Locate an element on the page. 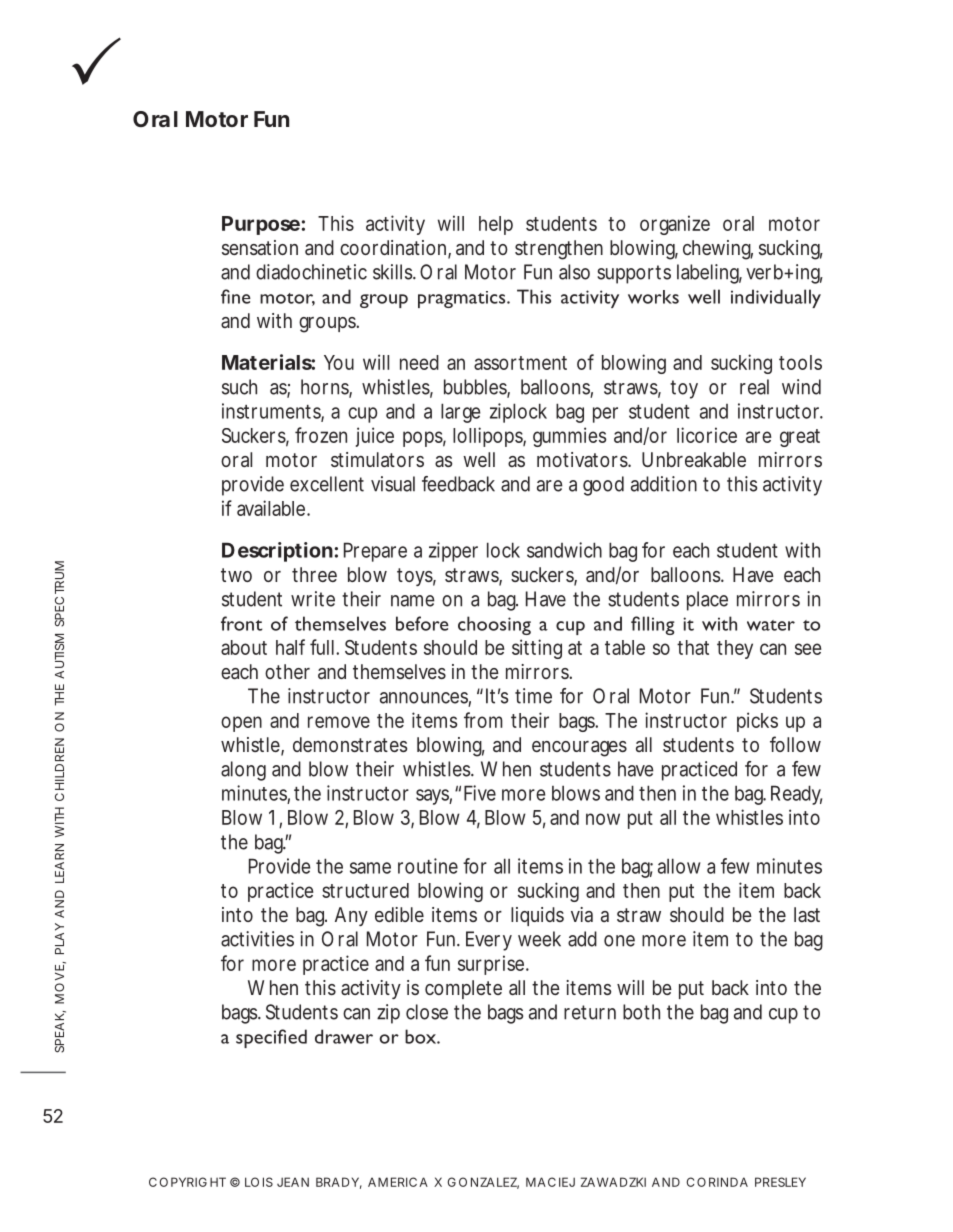 The height and width of the page is (1232, 953). MACIEJ is located at coordinates (550, 1182).
